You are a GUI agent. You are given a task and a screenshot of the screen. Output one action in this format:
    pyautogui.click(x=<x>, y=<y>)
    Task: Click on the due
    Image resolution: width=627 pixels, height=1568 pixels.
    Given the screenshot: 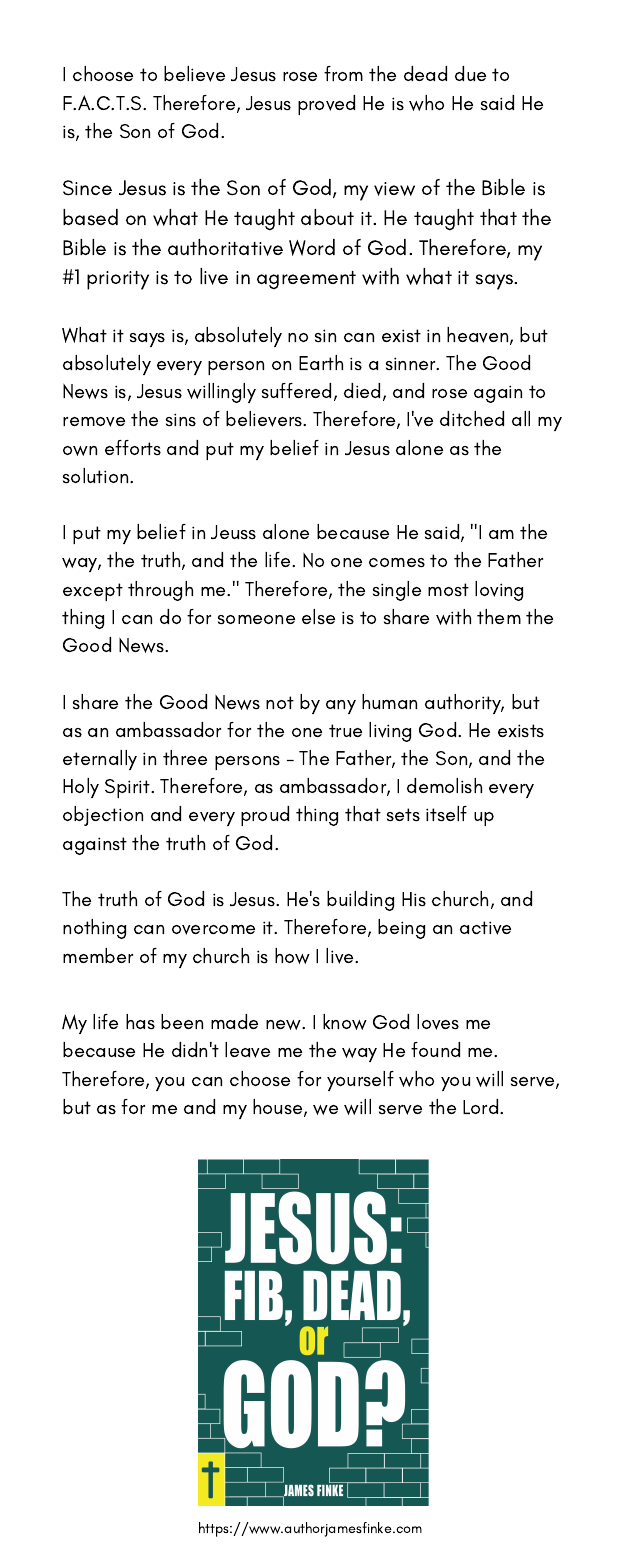 What is the action you would take?
    pyautogui.click(x=470, y=73)
